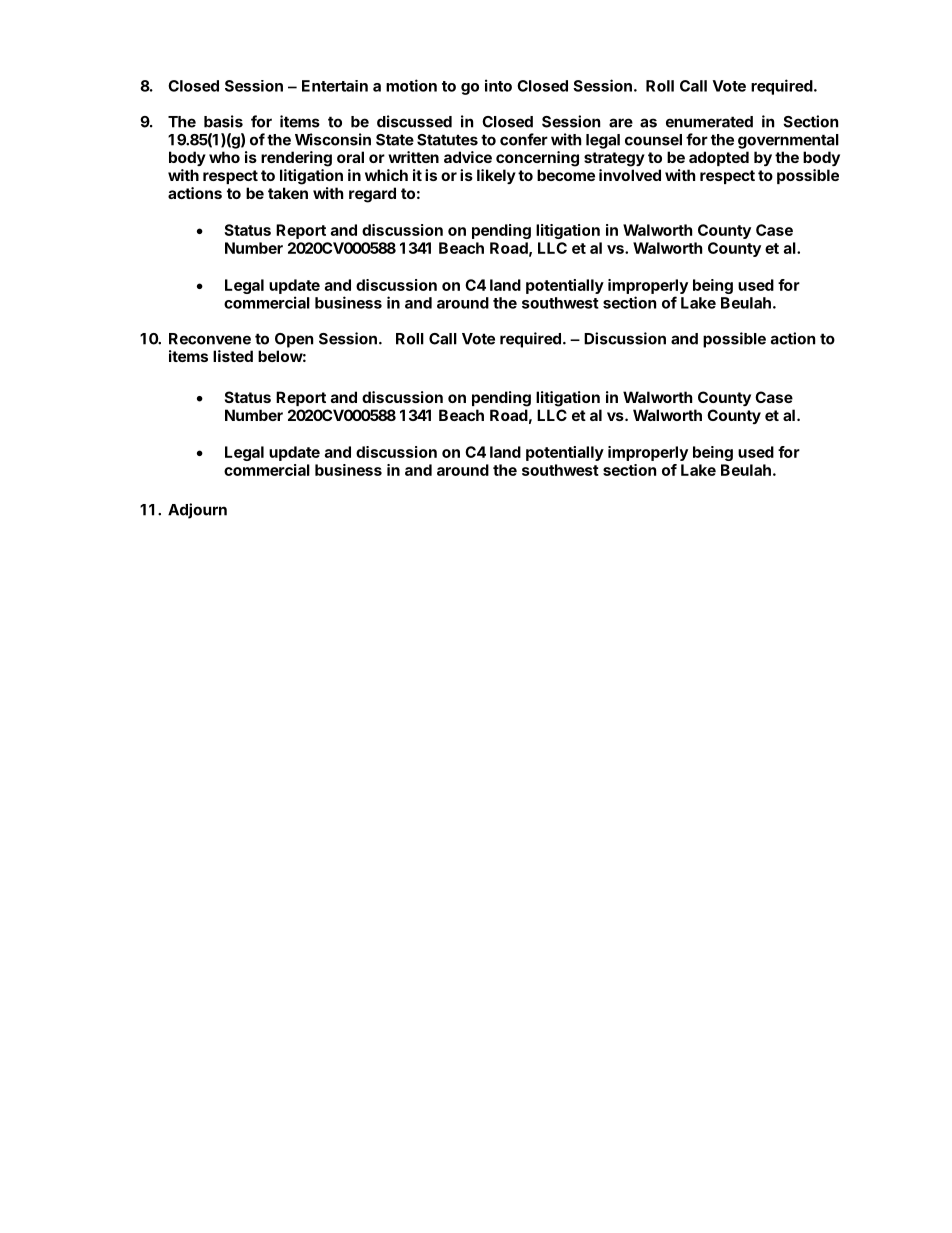 Image resolution: width=952 pixels, height=1233 pixels. What do you see at coordinates (709, 122) in the page?
I see `enumerated` at bounding box center [709, 122].
